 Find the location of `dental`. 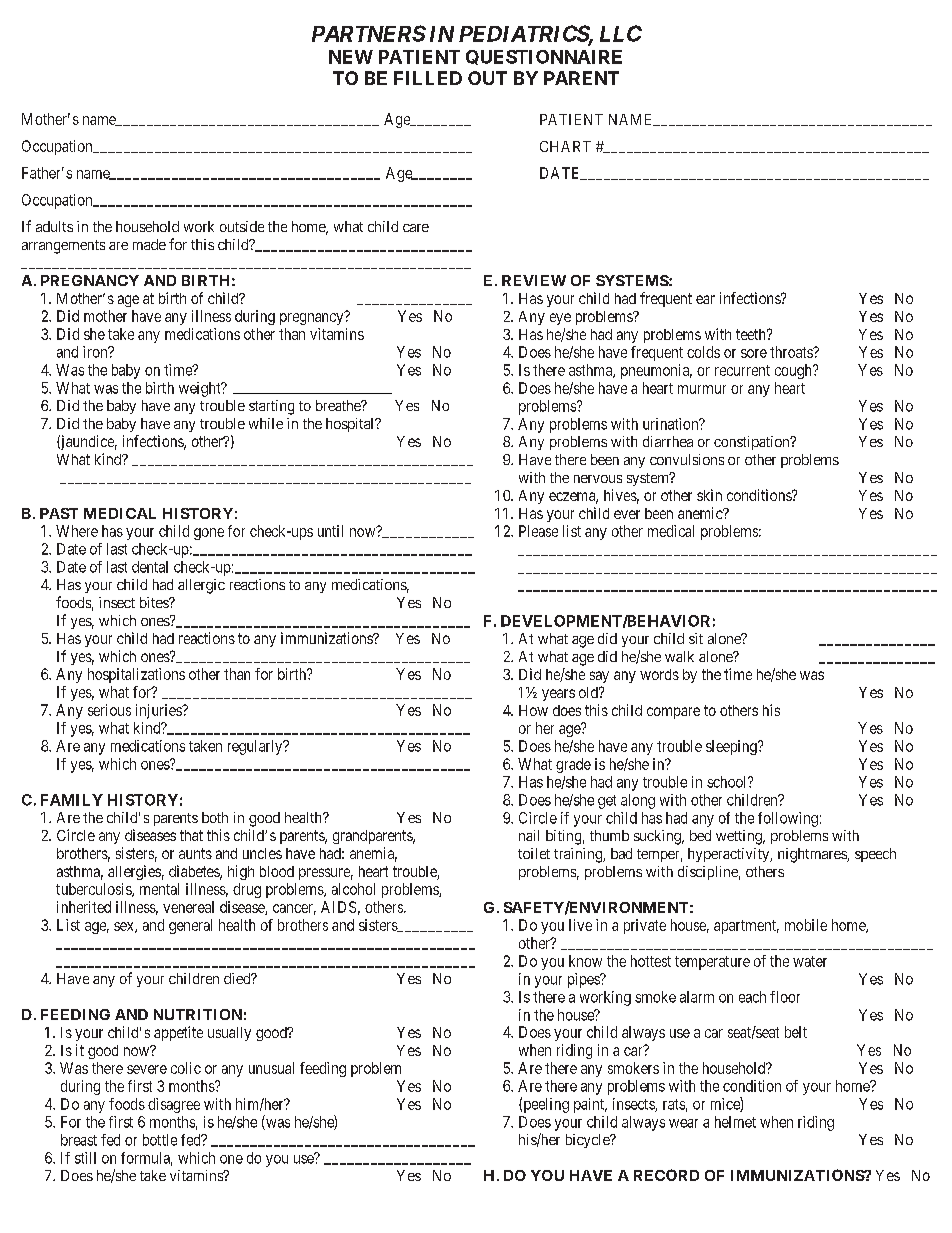

dental is located at coordinates (150, 567).
